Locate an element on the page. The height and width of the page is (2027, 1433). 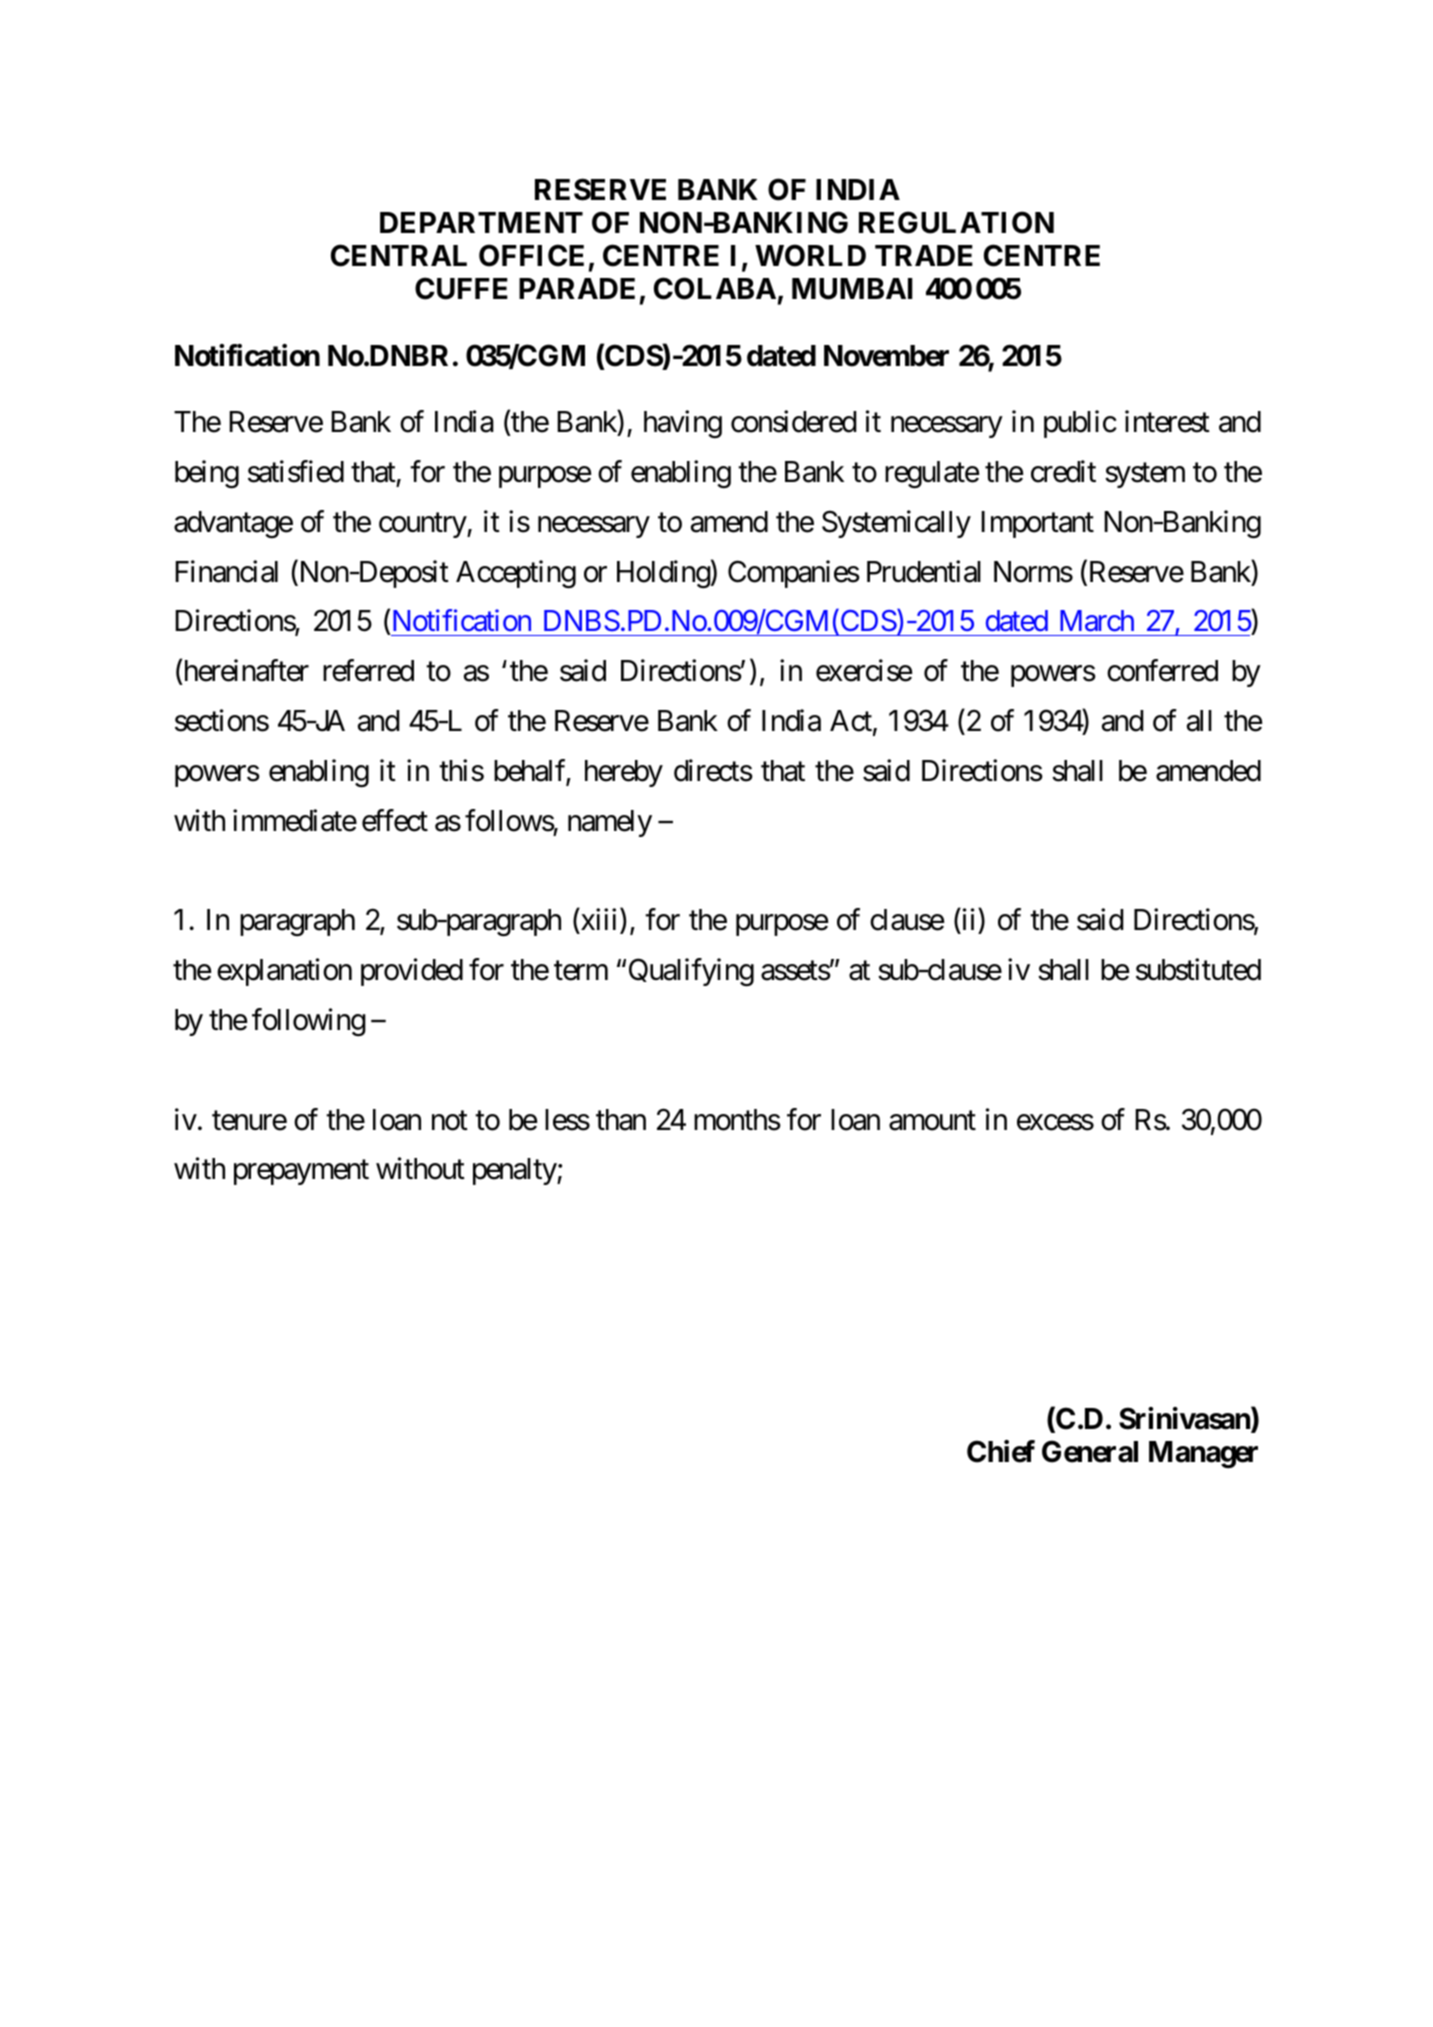
hereby is located at coordinates (624, 773).
